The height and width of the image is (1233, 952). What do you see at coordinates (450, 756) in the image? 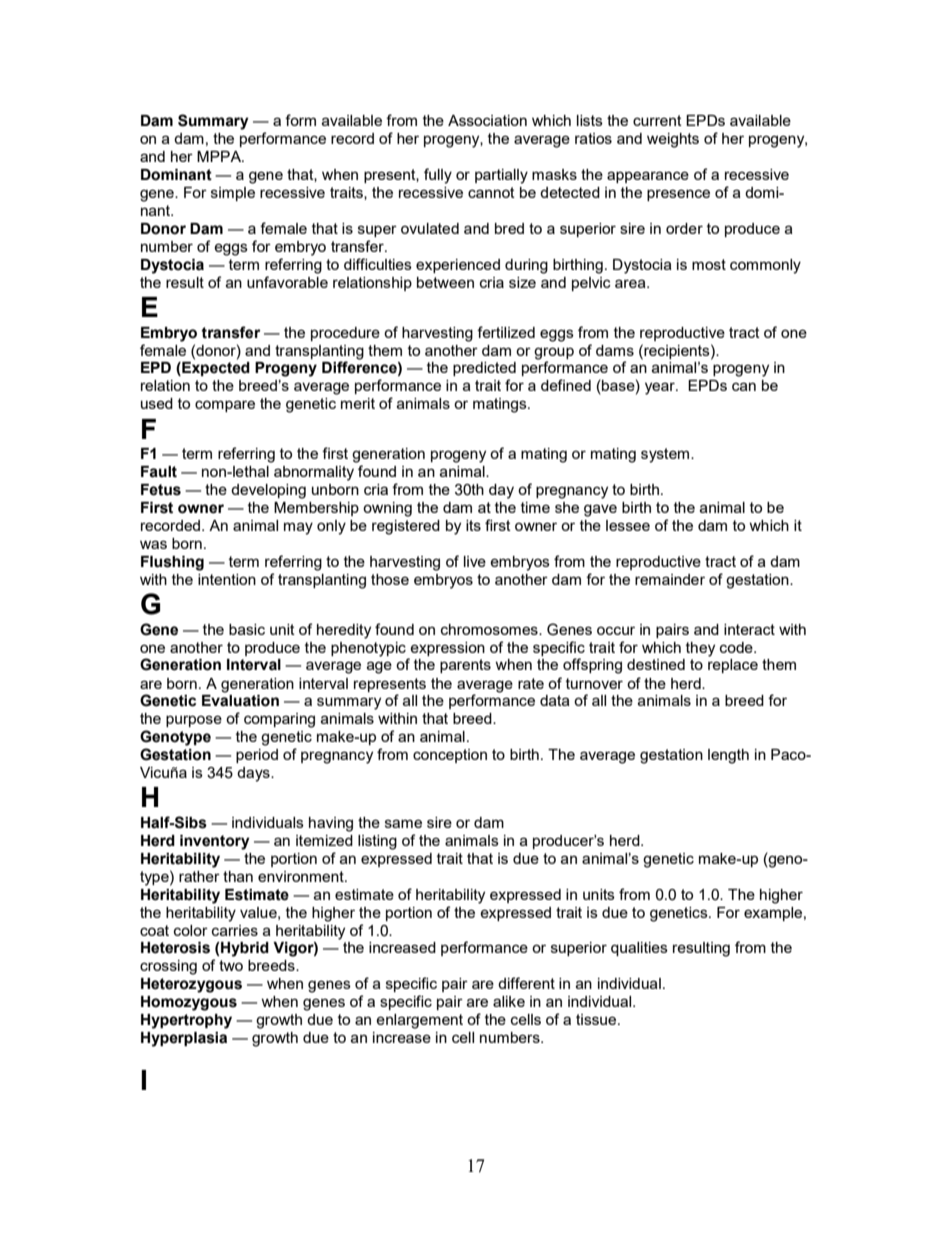
I see `conception` at bounding box center [450, 756].
